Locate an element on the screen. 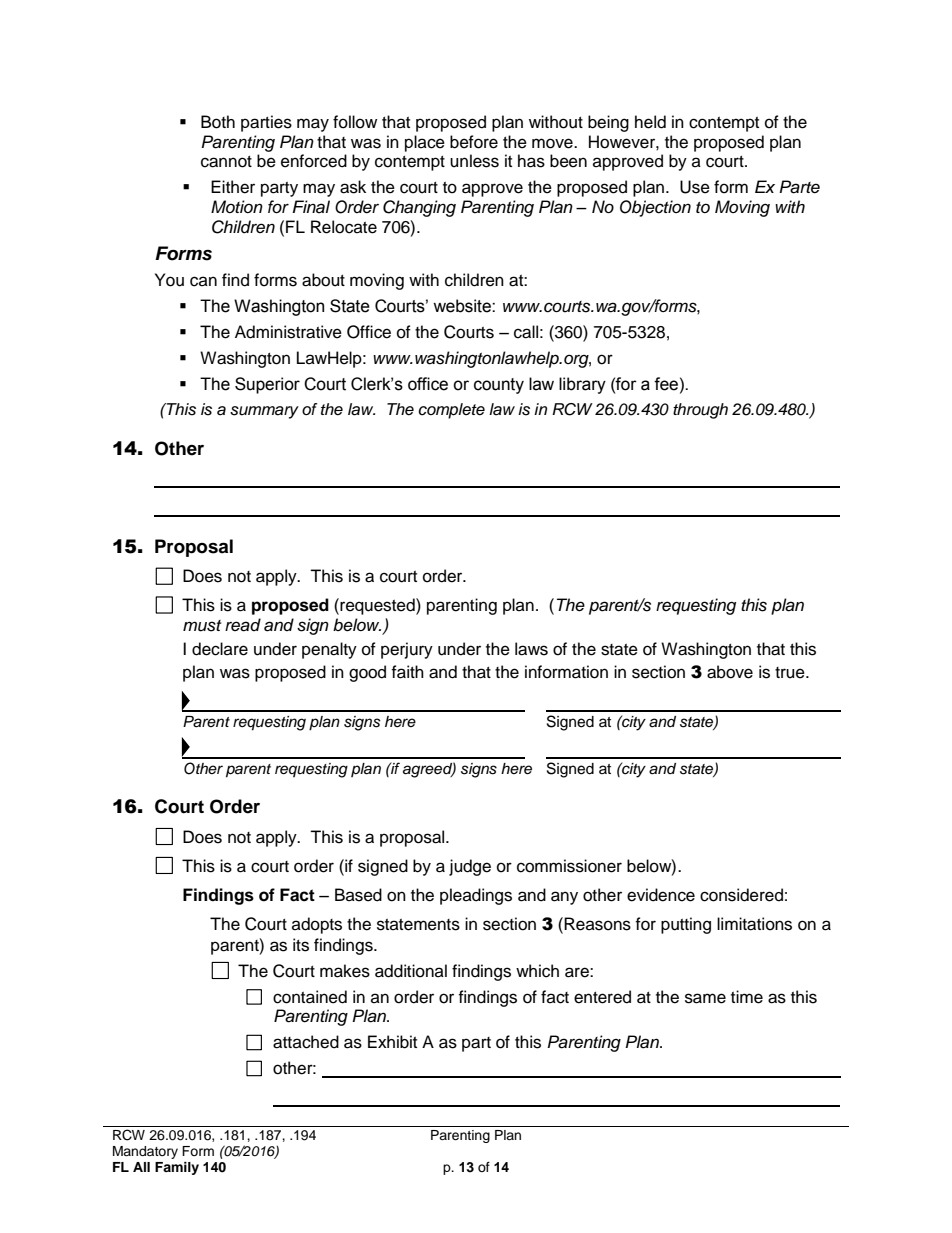  Family is located at coordinates (177, 1168).
